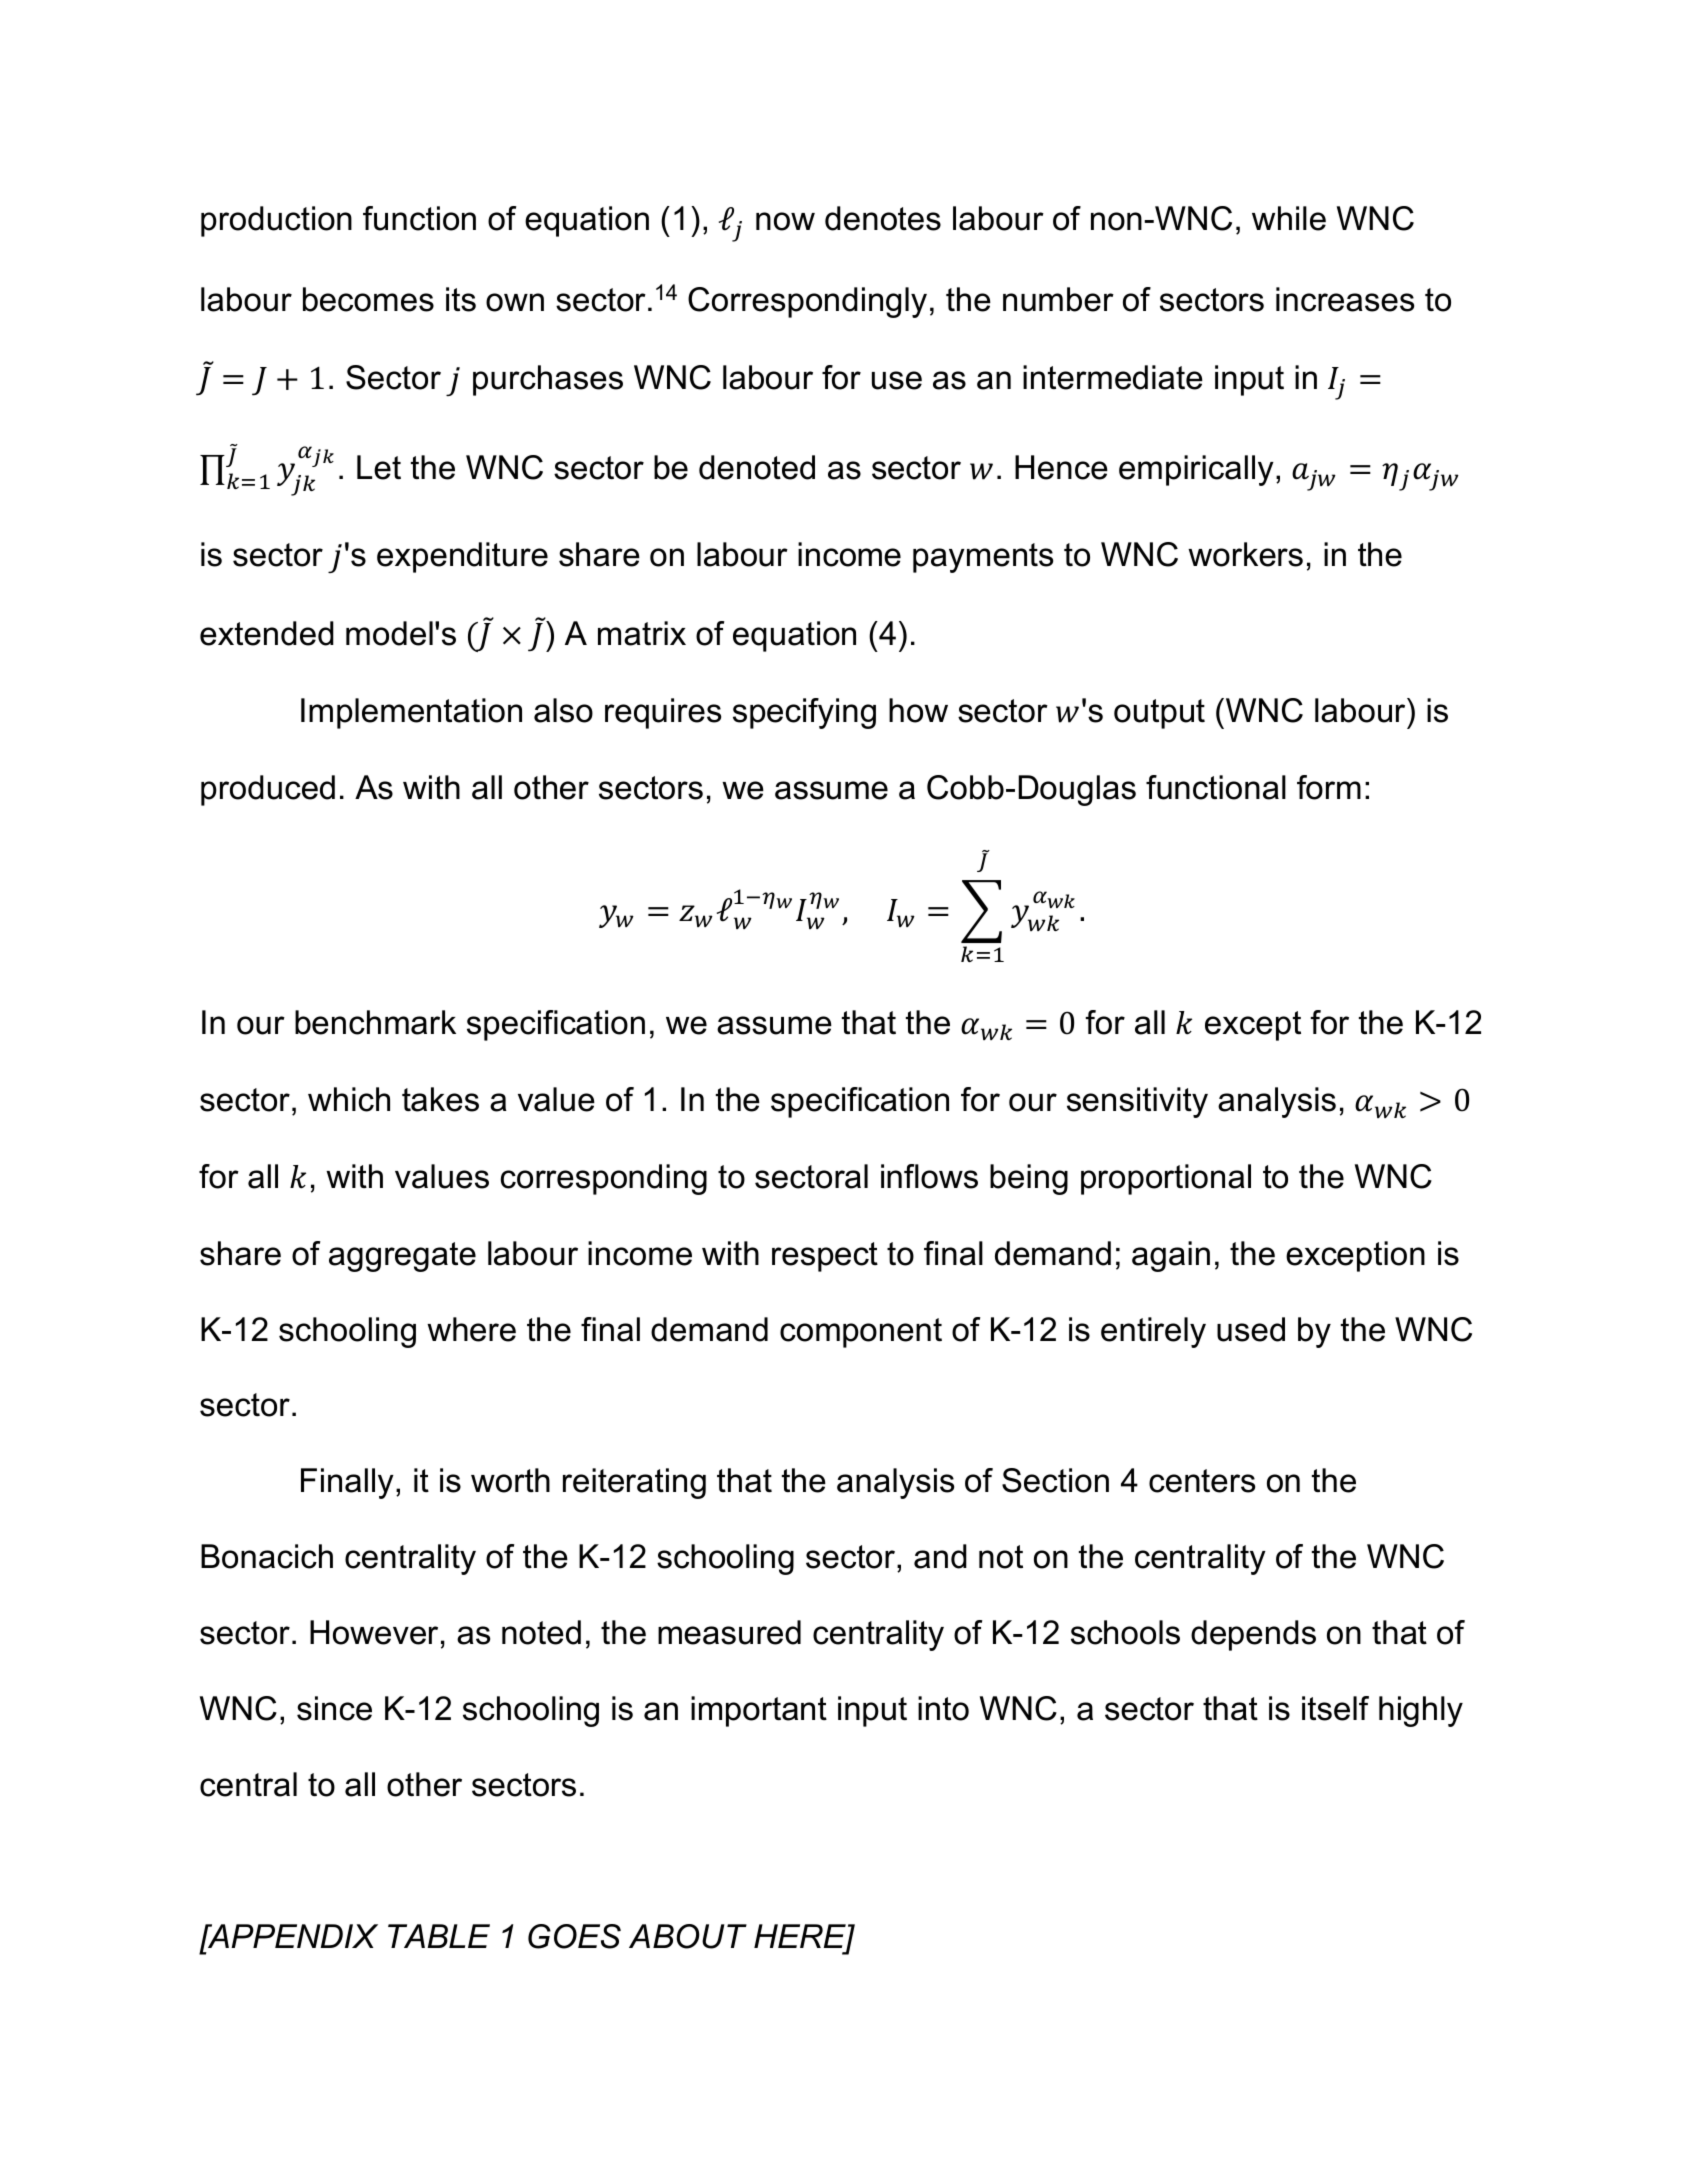 Image resolution: width=1683 pixels, height=2178 pixels. What do you see at coordinates (861, 1333) in the screenshot?
I see `component` at bounding box center [861, 1333].
